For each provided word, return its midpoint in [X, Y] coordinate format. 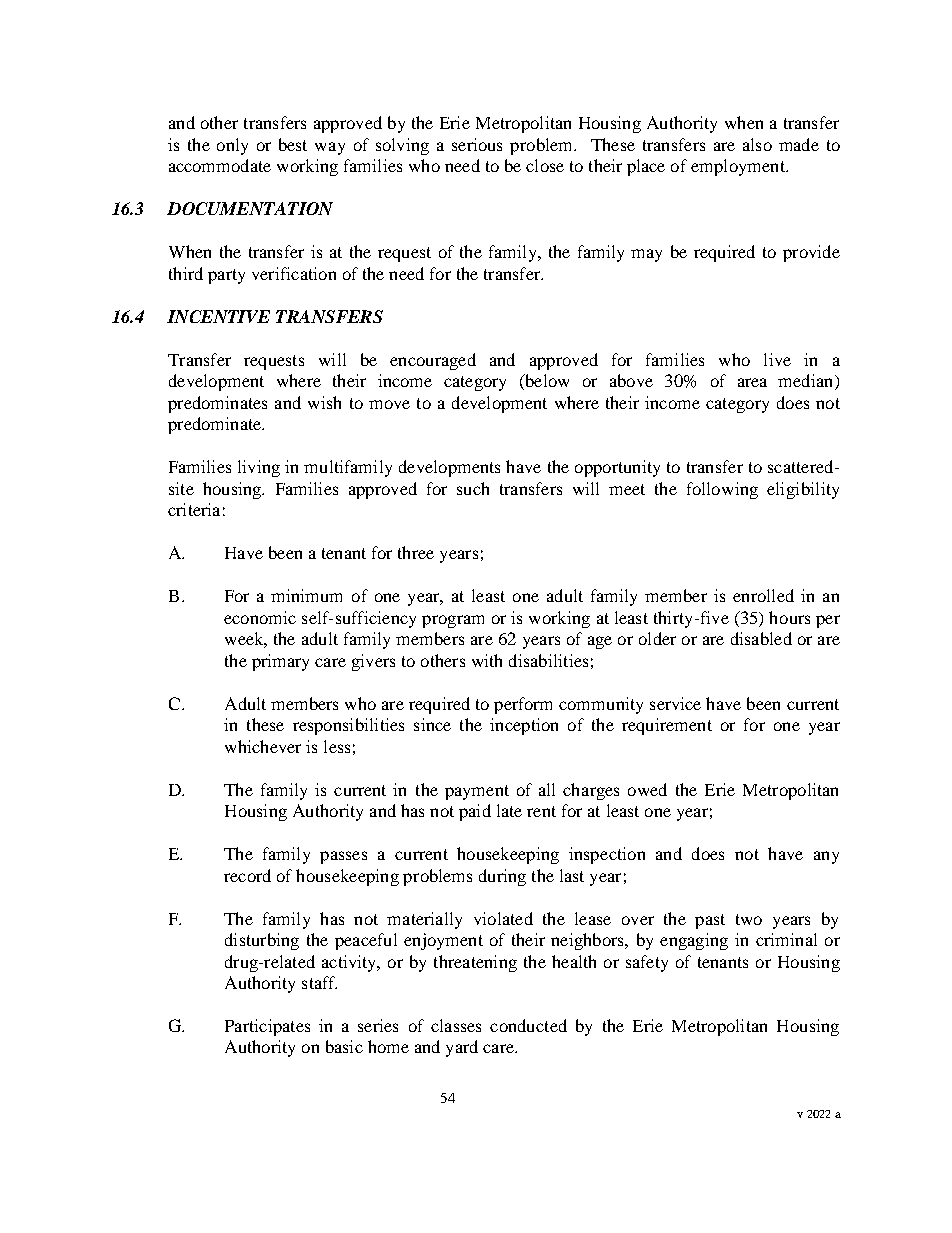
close [545, 165]
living [259, 468]
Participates [267, 1027]
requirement [667, 726]
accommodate [220, 165]
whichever [263, 746]
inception [524, 726]
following [722, 490]
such [473, 488]
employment [739, 167]
